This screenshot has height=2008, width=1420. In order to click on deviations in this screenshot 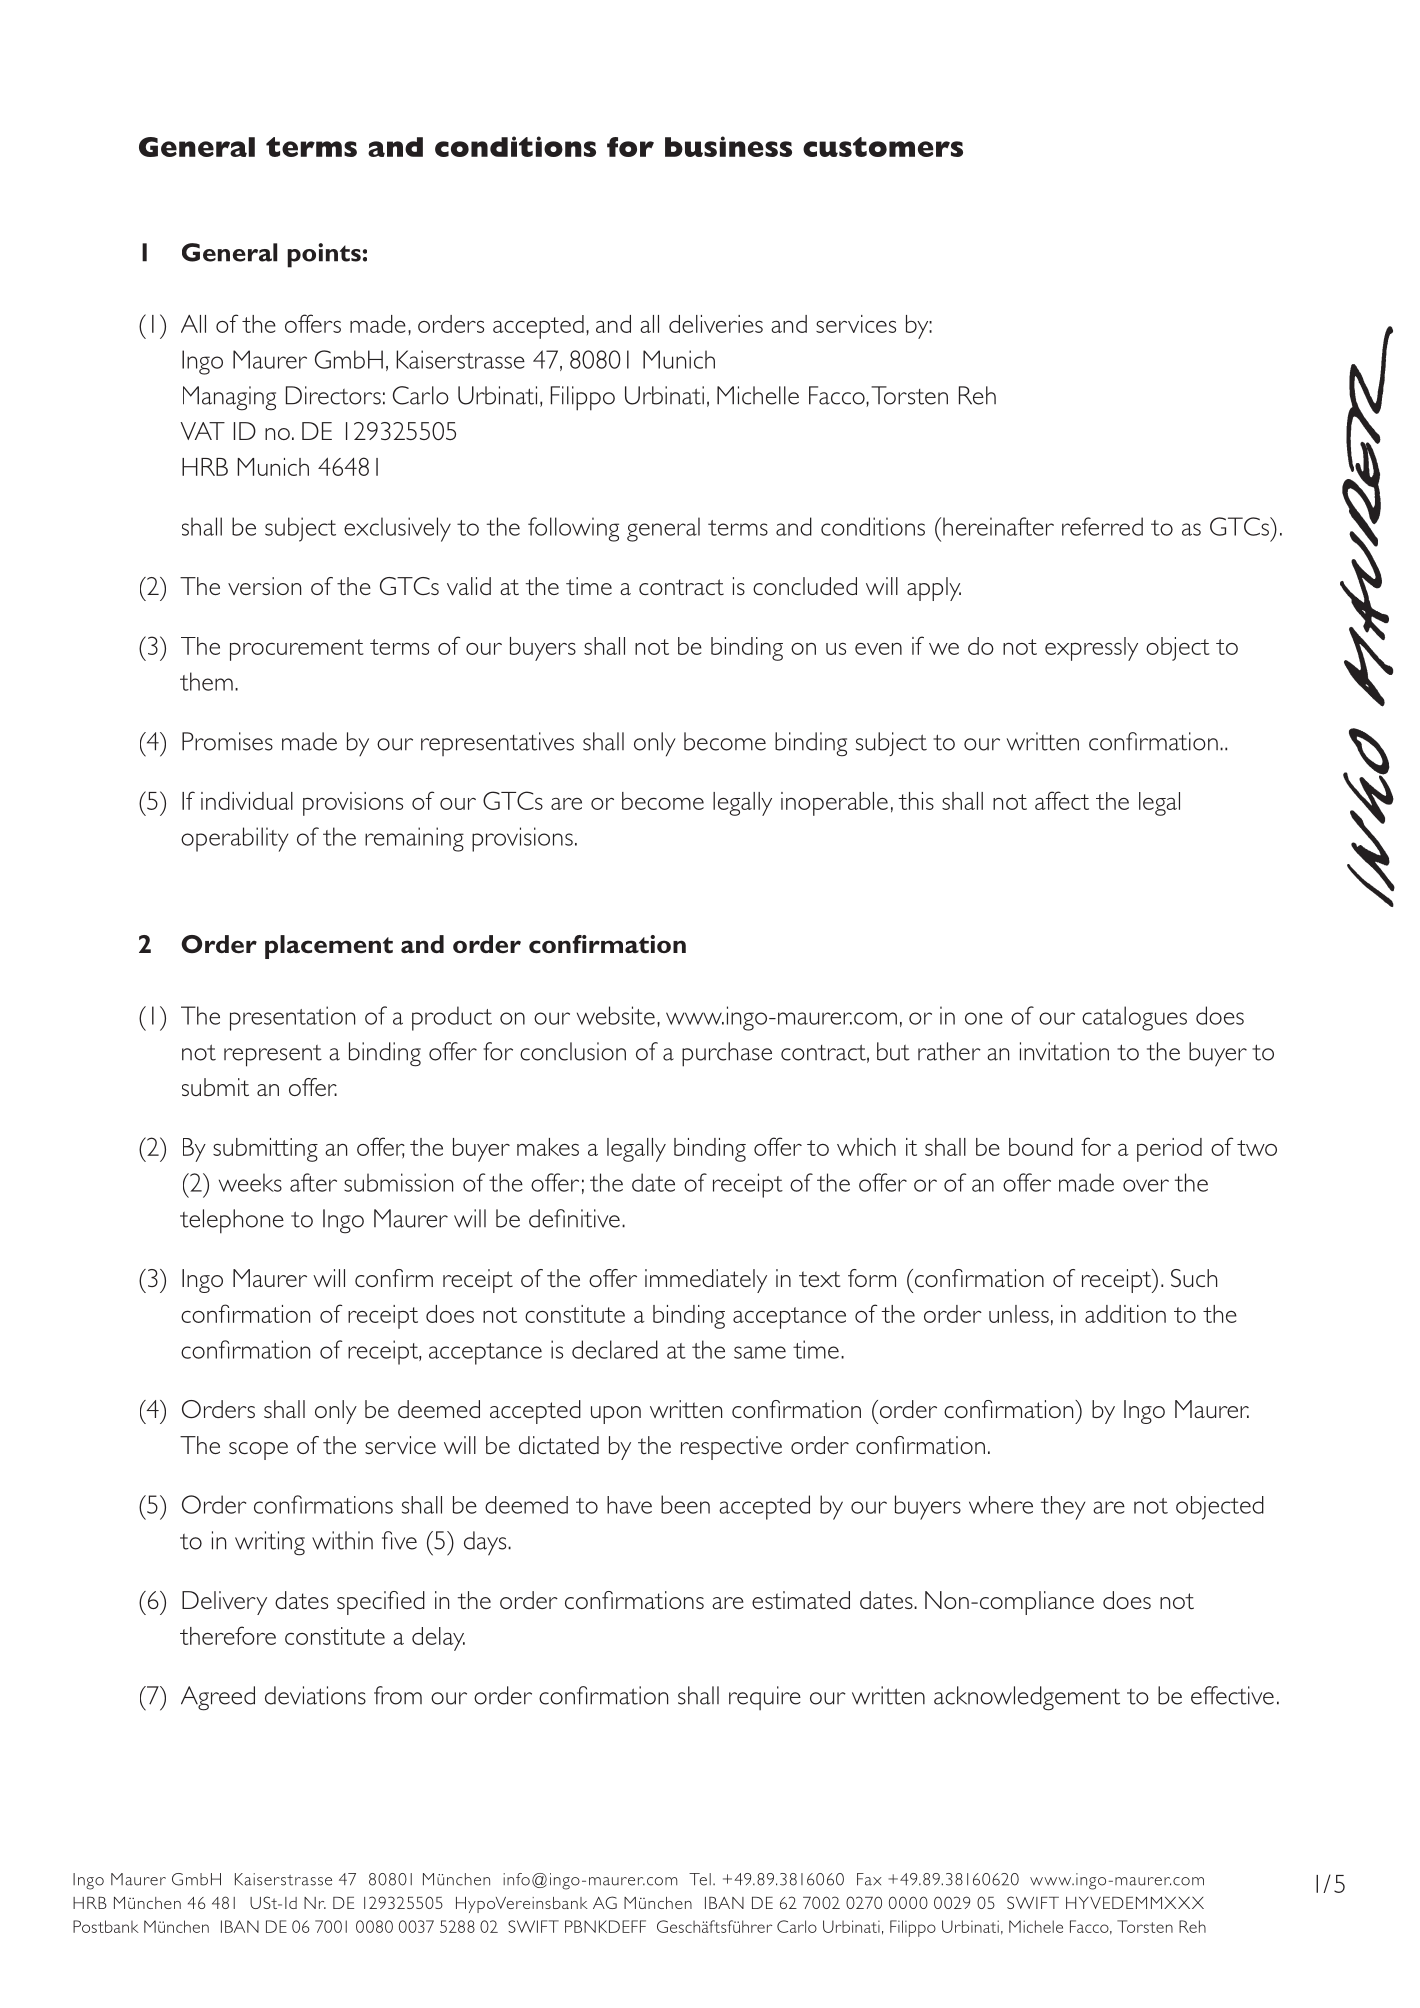, I will do `click(315, 1695)`.
